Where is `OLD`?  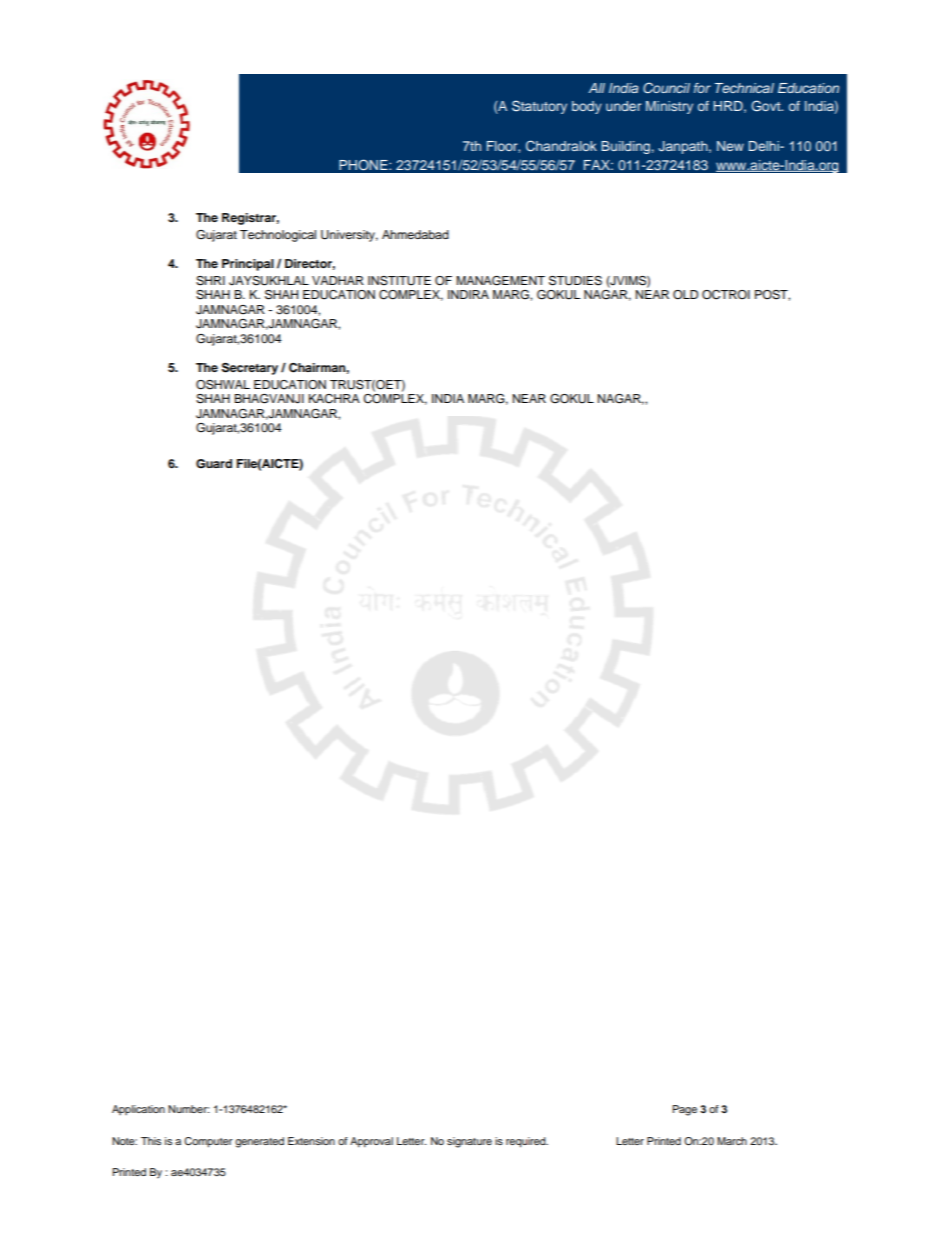
OLD is located at coordinates (685, 295).
